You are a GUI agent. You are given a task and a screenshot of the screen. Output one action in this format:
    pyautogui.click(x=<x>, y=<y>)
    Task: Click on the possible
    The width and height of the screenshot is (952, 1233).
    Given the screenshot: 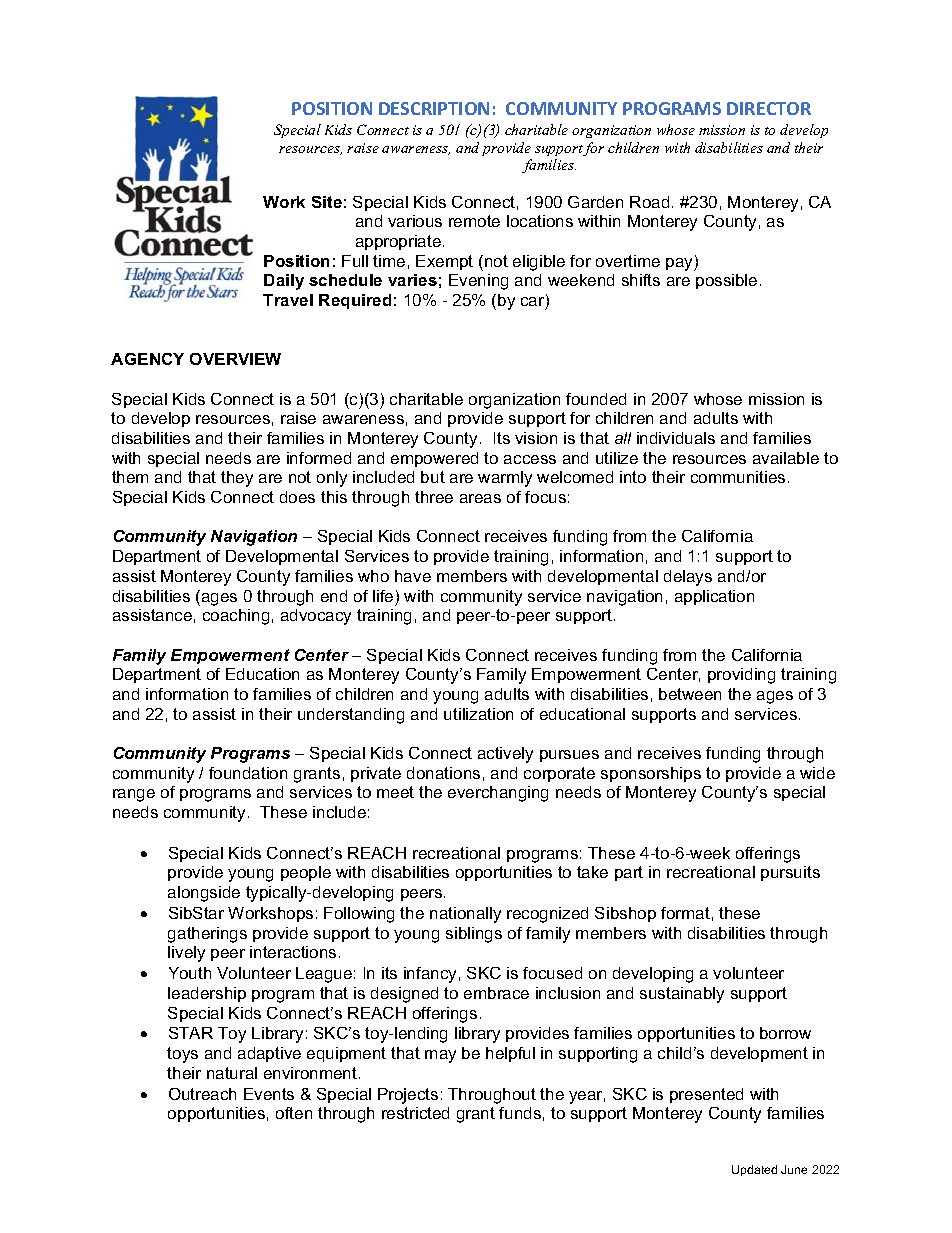 What is the action you would take?
    pyautogui.click(x=726, y=281)
